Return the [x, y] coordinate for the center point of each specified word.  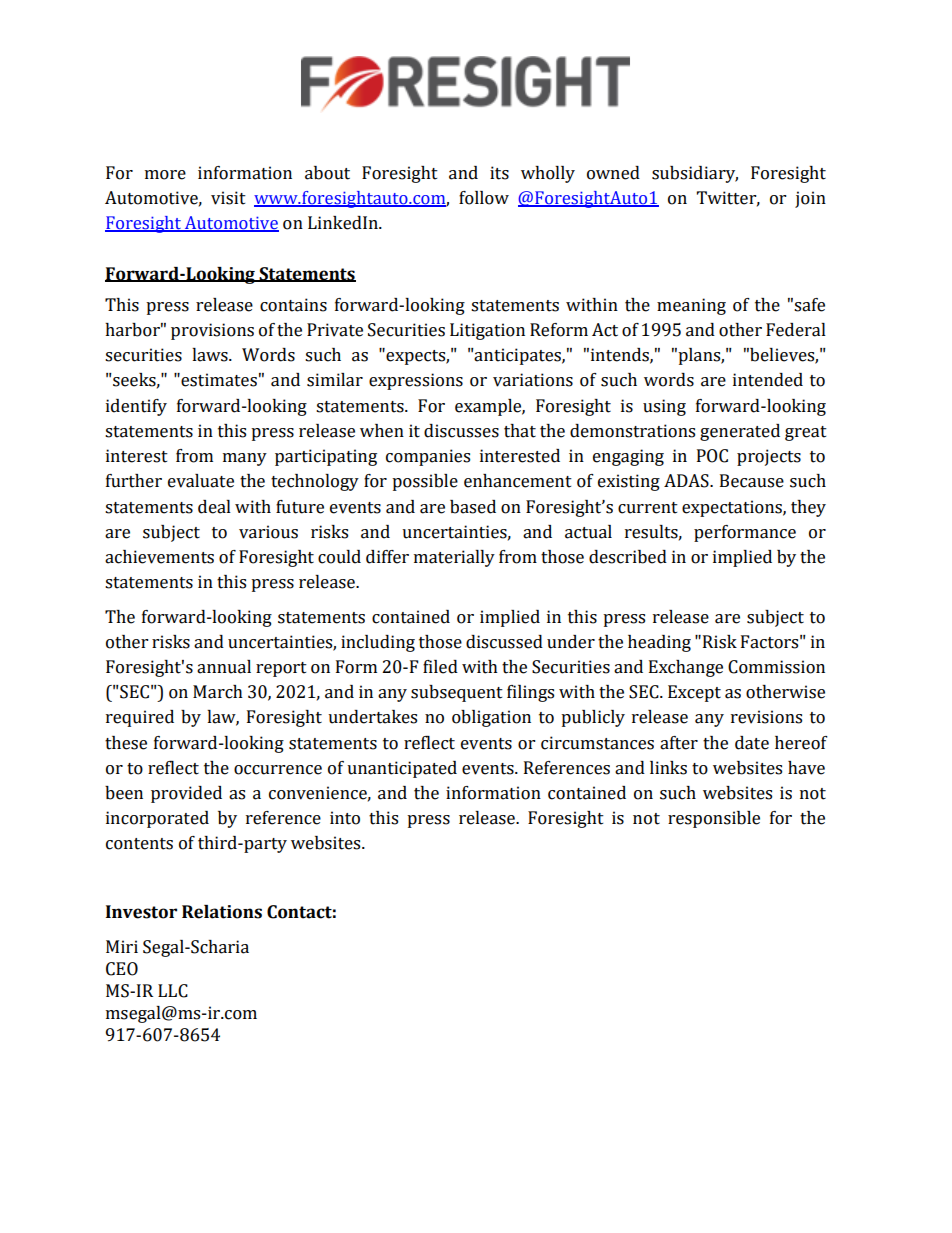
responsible [714, 819]
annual [224, 667]
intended [768, 380]
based [473, 507]
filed [440, 667]
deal [214, 507]
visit [228, 198]
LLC [173, 991]
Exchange [686, 668]
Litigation [487, 331]
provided [186, 794]
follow [484, 198]
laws [211, 355]
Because [752, 481]
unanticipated [402, 769]
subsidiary [695, 174]
